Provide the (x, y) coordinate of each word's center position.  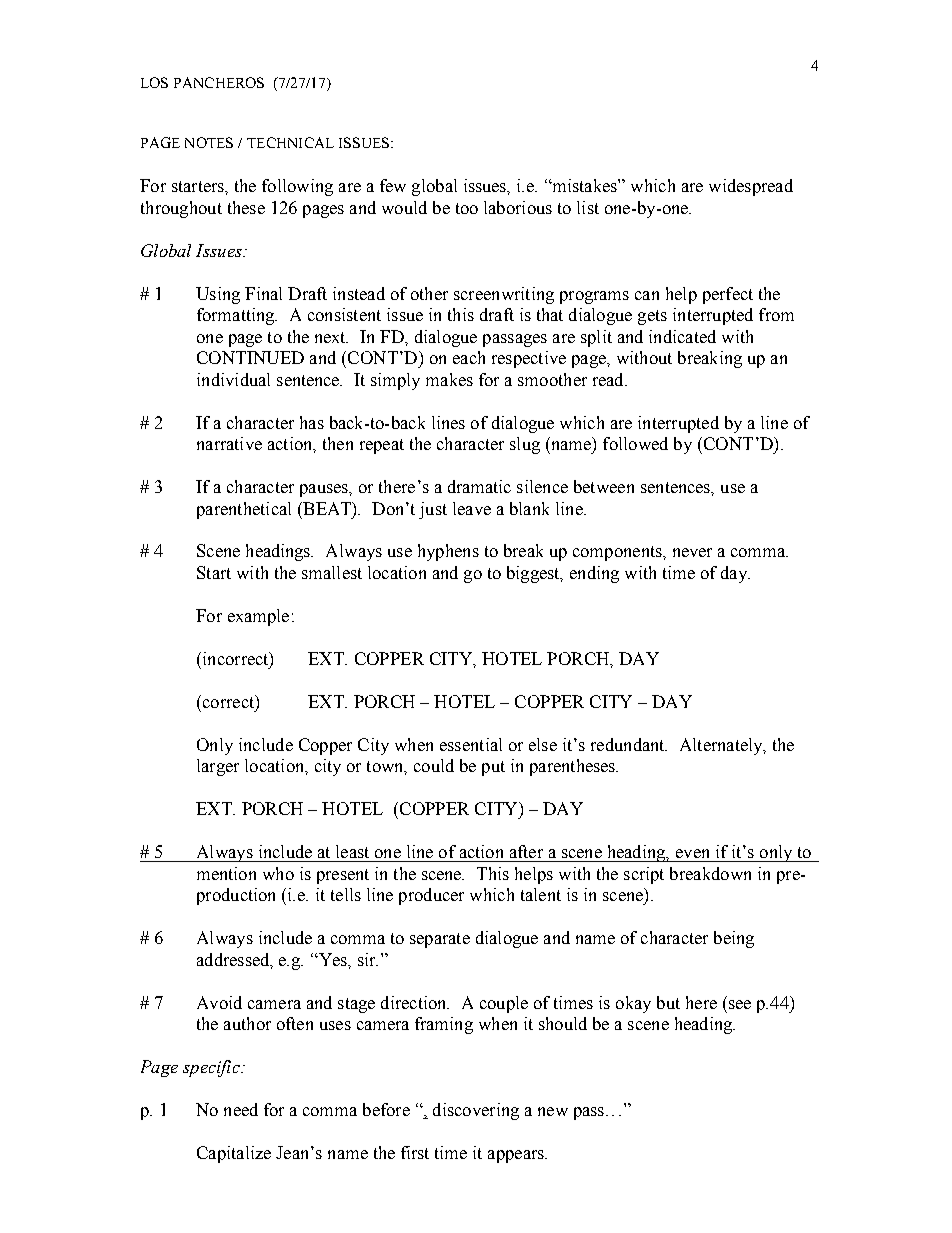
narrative (229, 443)
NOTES (209, 142)
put (493, 768)
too (467, 208)
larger (218, 767)
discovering (476, 1111)
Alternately (722, 746)
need (241, 1109)
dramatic (479, 486)
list (588, 207)
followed (635, 443)
